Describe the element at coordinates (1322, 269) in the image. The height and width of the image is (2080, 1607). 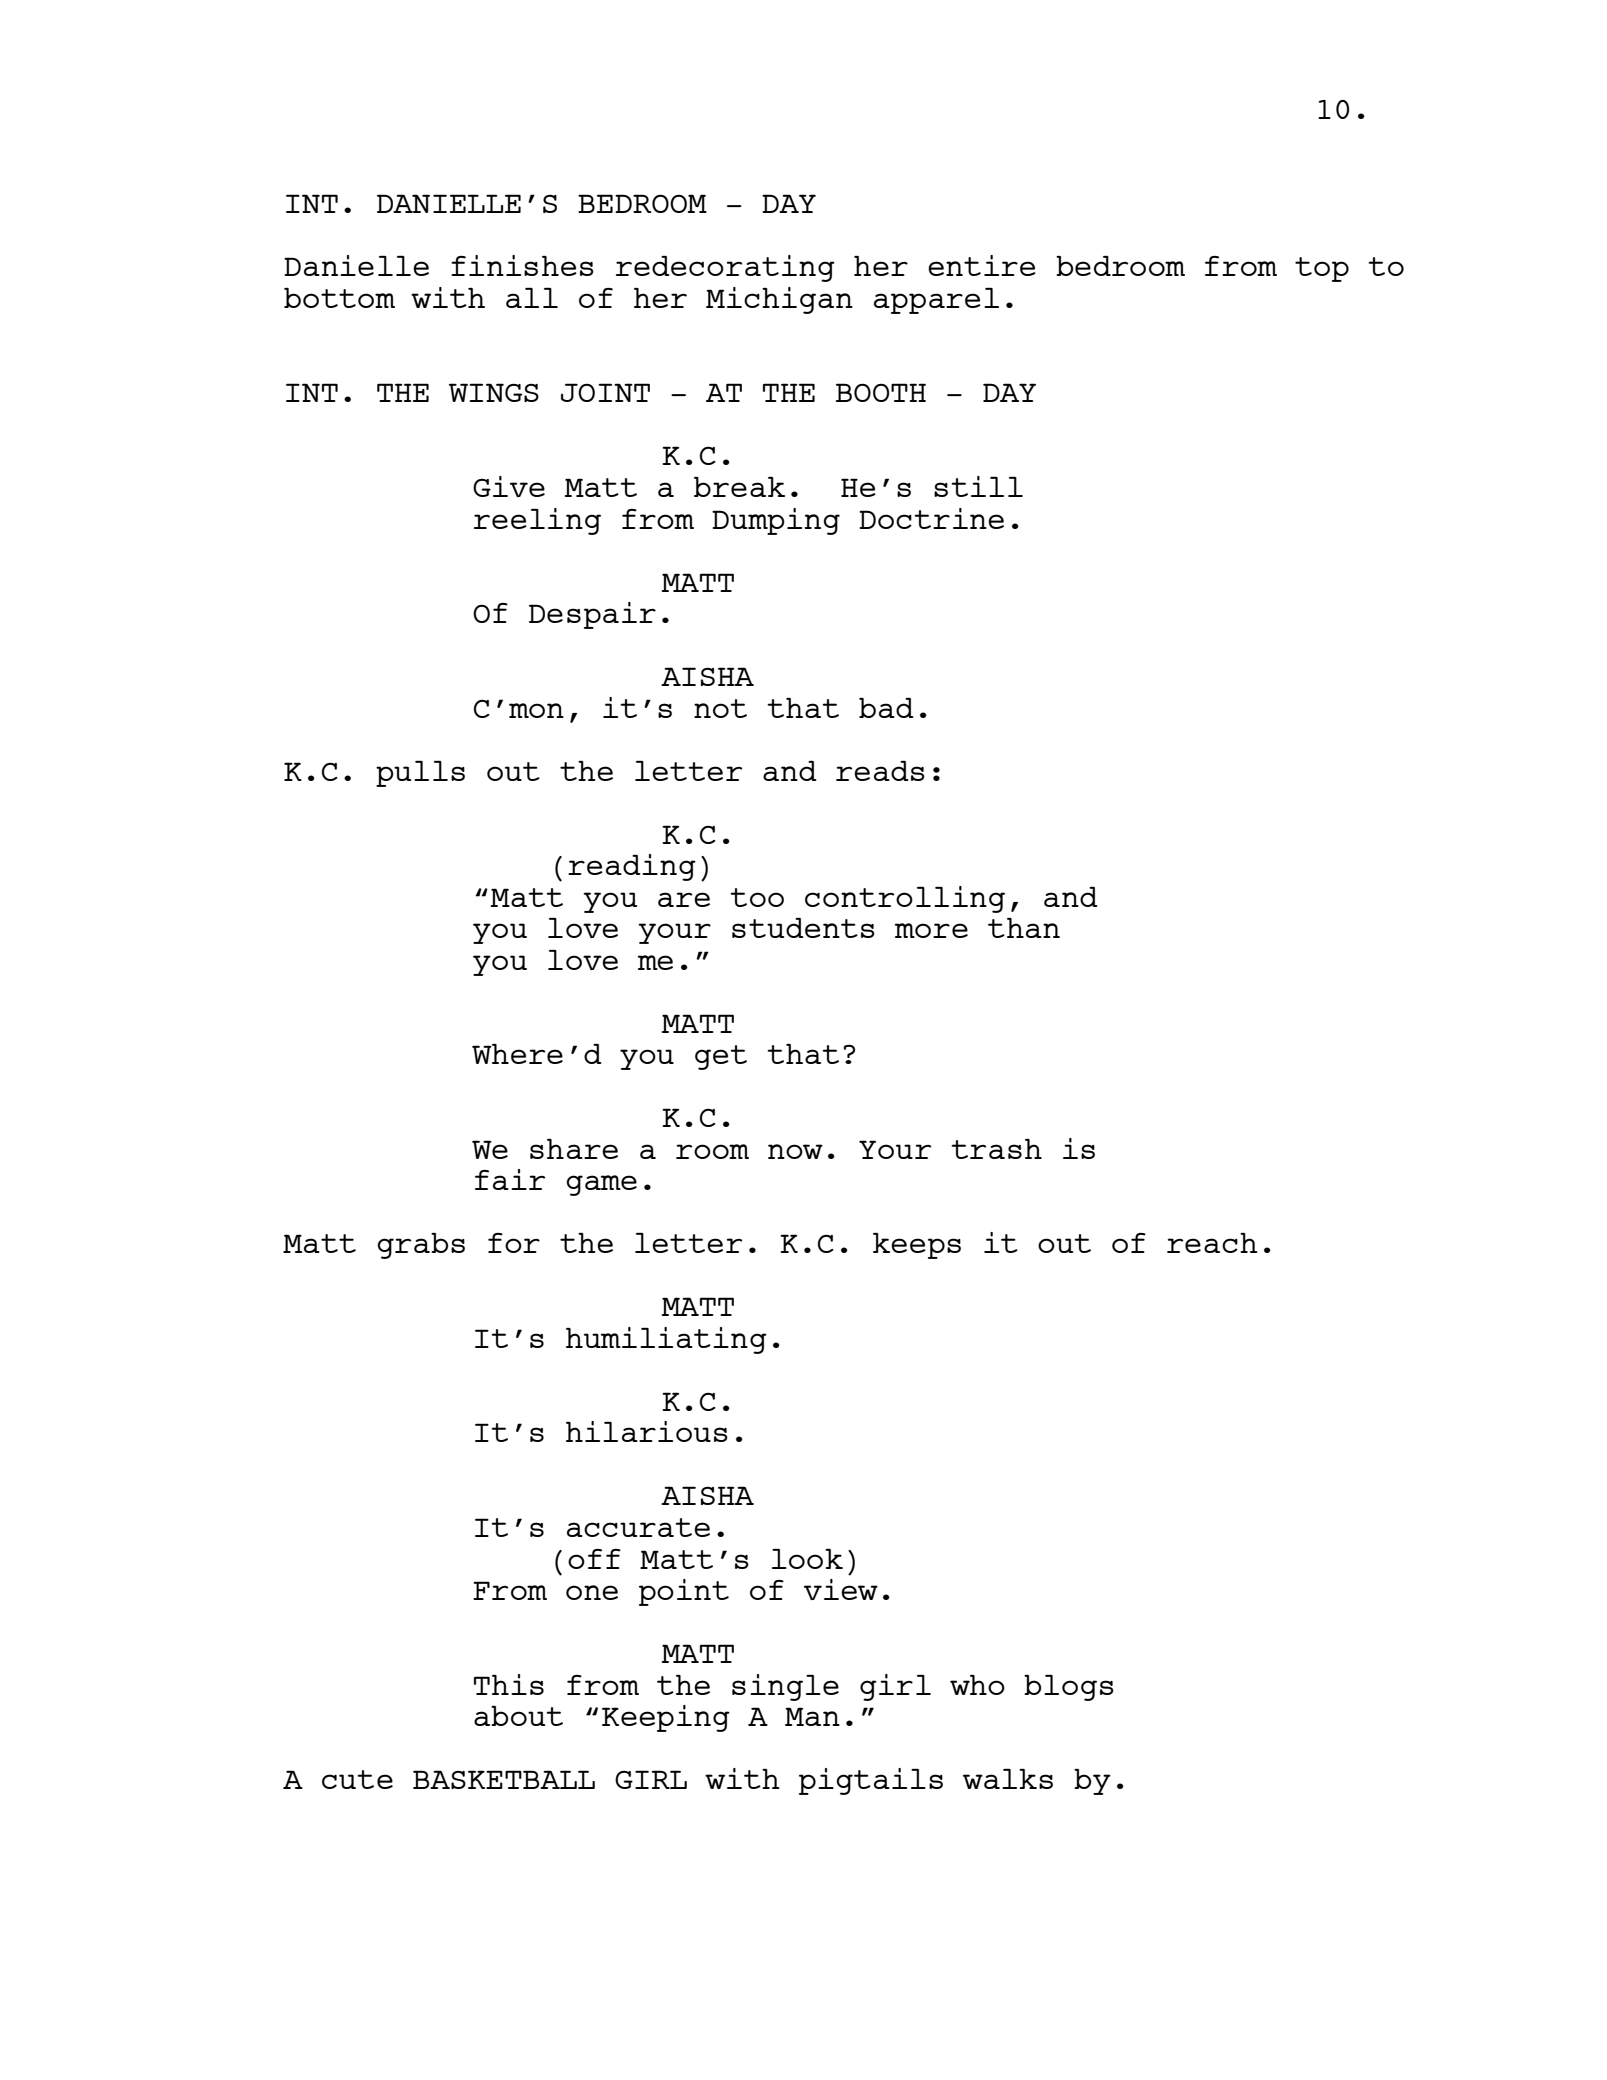
I see `top` at that location.
